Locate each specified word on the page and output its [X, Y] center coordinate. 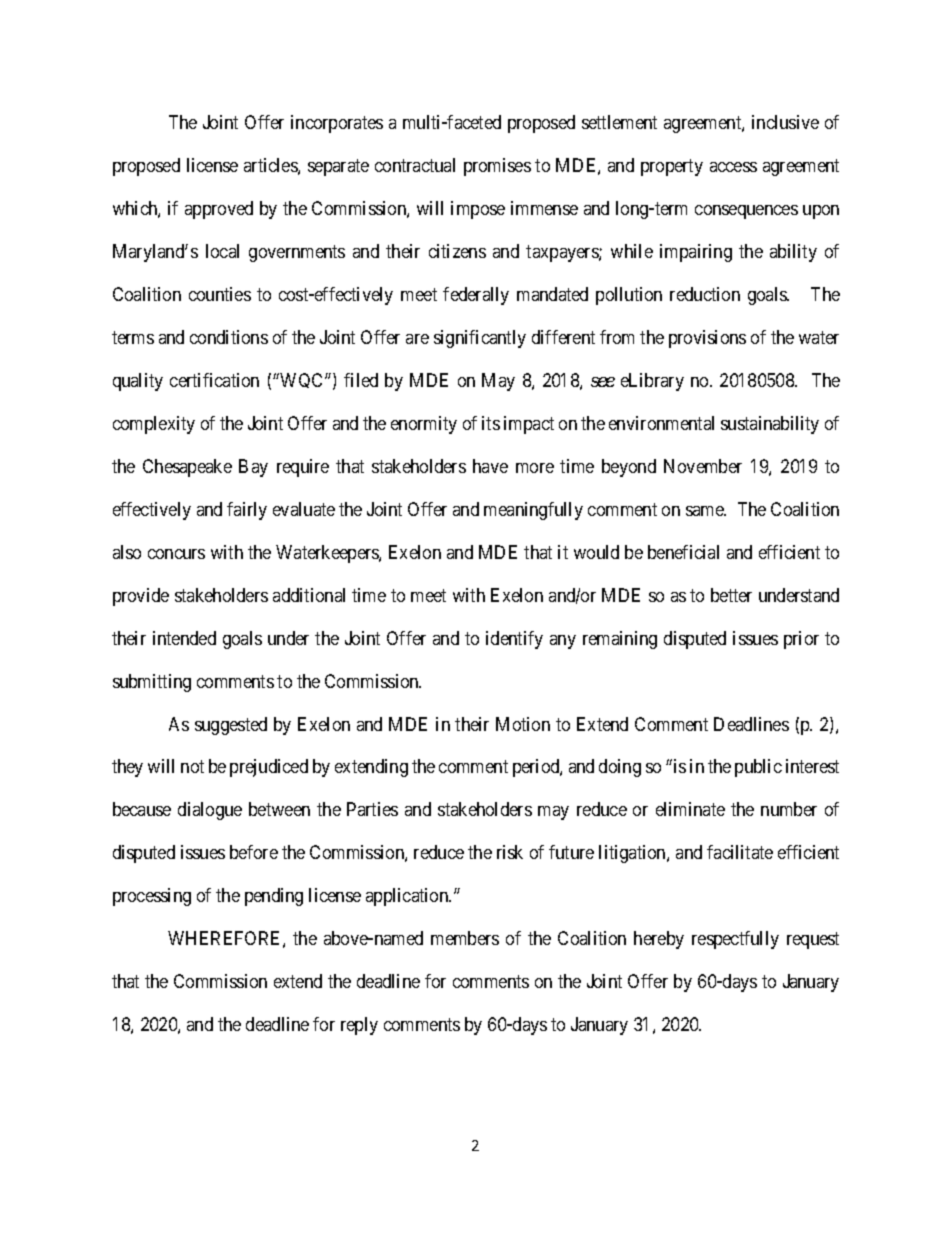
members [465, 938]
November [703, 466]
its [491, 423]
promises [497, 167]
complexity [154, 425]
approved [219, 210]
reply [359, 1026]
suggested [231, 726]
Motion [523, 724]
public [758, 768]
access [733, 167]
